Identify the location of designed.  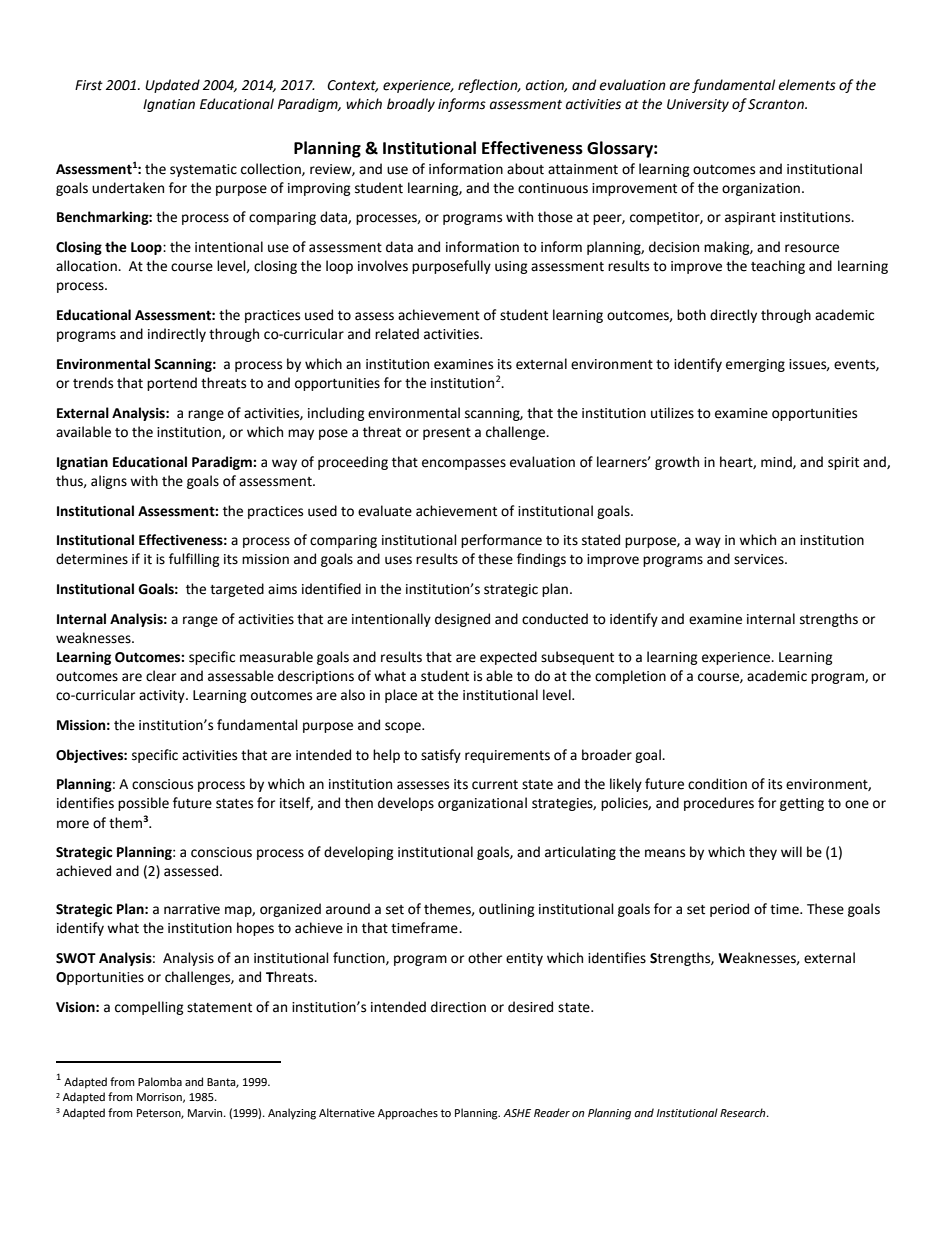
(462, 620).
